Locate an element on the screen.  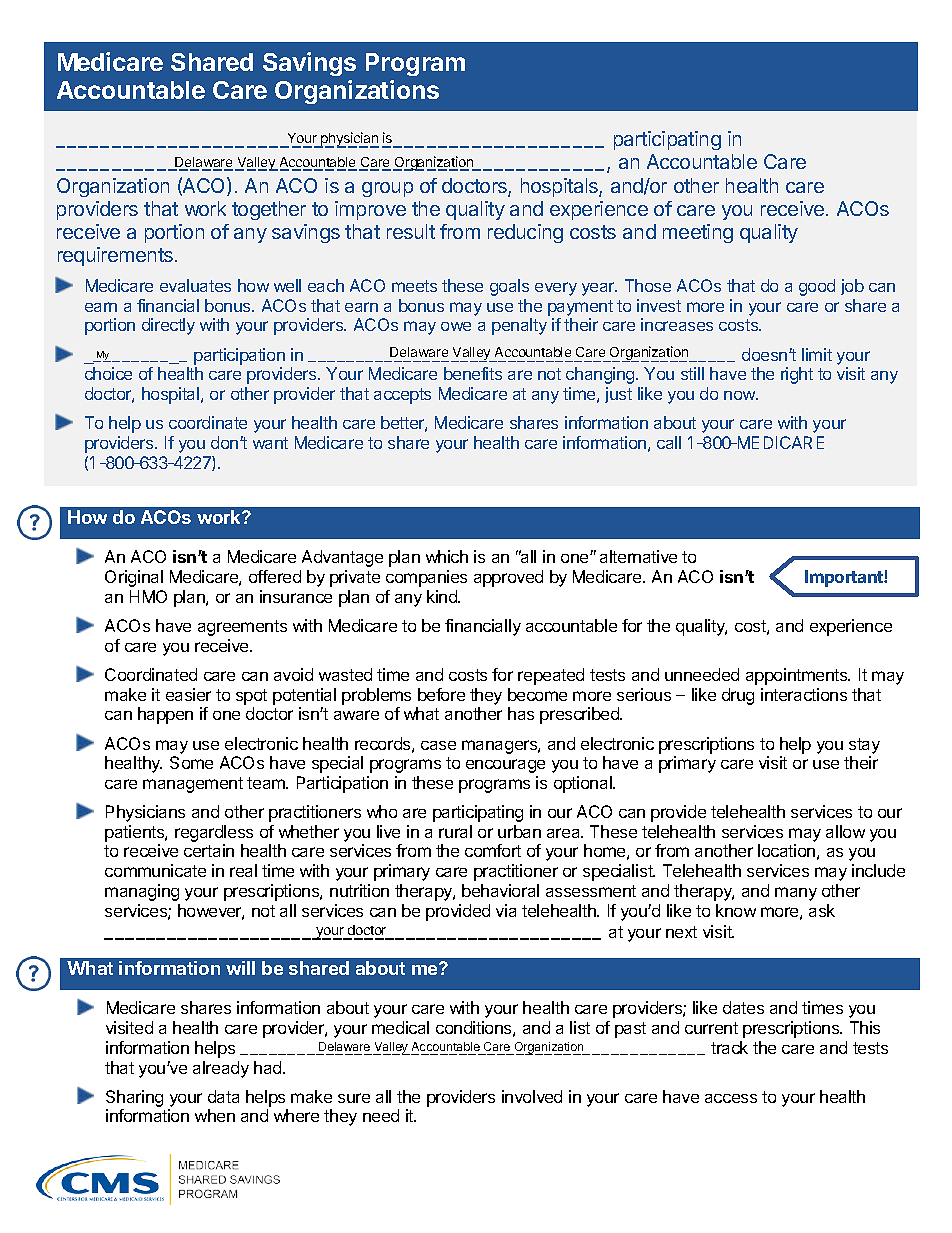
Important is located at coordinates (845, 578).
